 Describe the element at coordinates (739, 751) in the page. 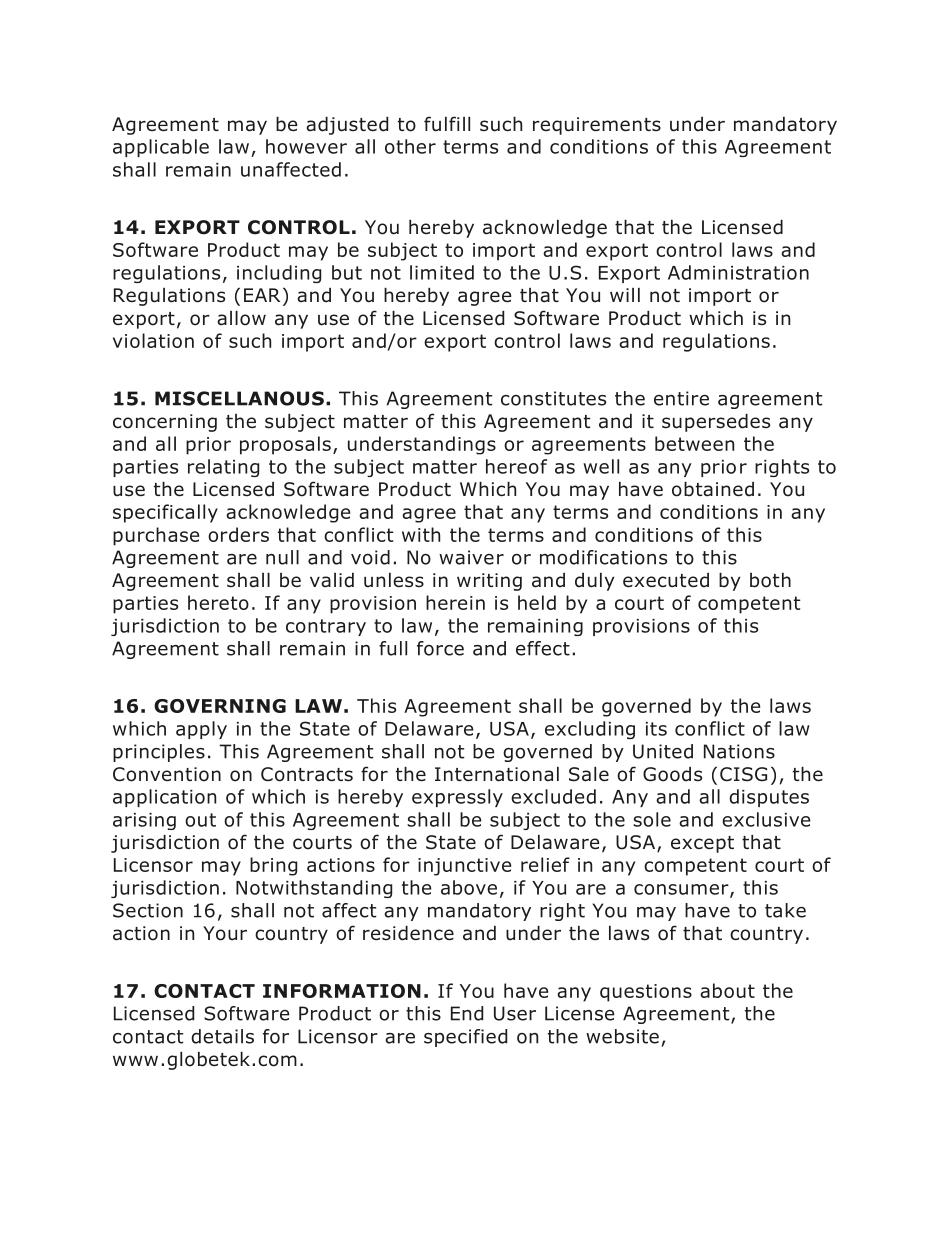

I see `Nations` at that location.
